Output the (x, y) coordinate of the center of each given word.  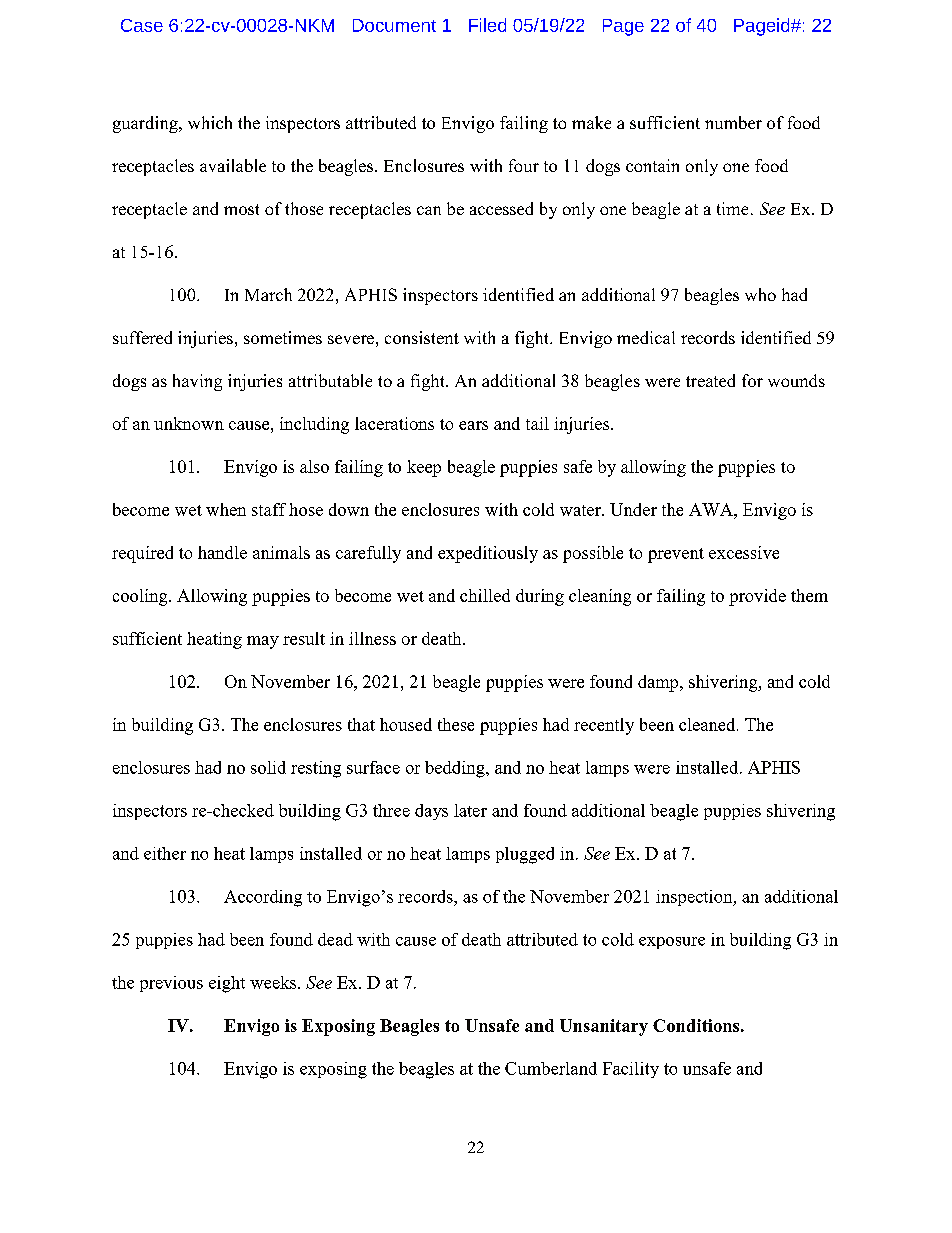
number (733, 122)
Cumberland (551, 1068)
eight (227, 984)
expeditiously (488, 554)
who (760, 294)
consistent (422, 337)
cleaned (708, 724)
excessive (744, 552)
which (210, 122)
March (268, 294)
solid (268, 767)
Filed (487, 25)
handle (222, 552)
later (470, 810)
